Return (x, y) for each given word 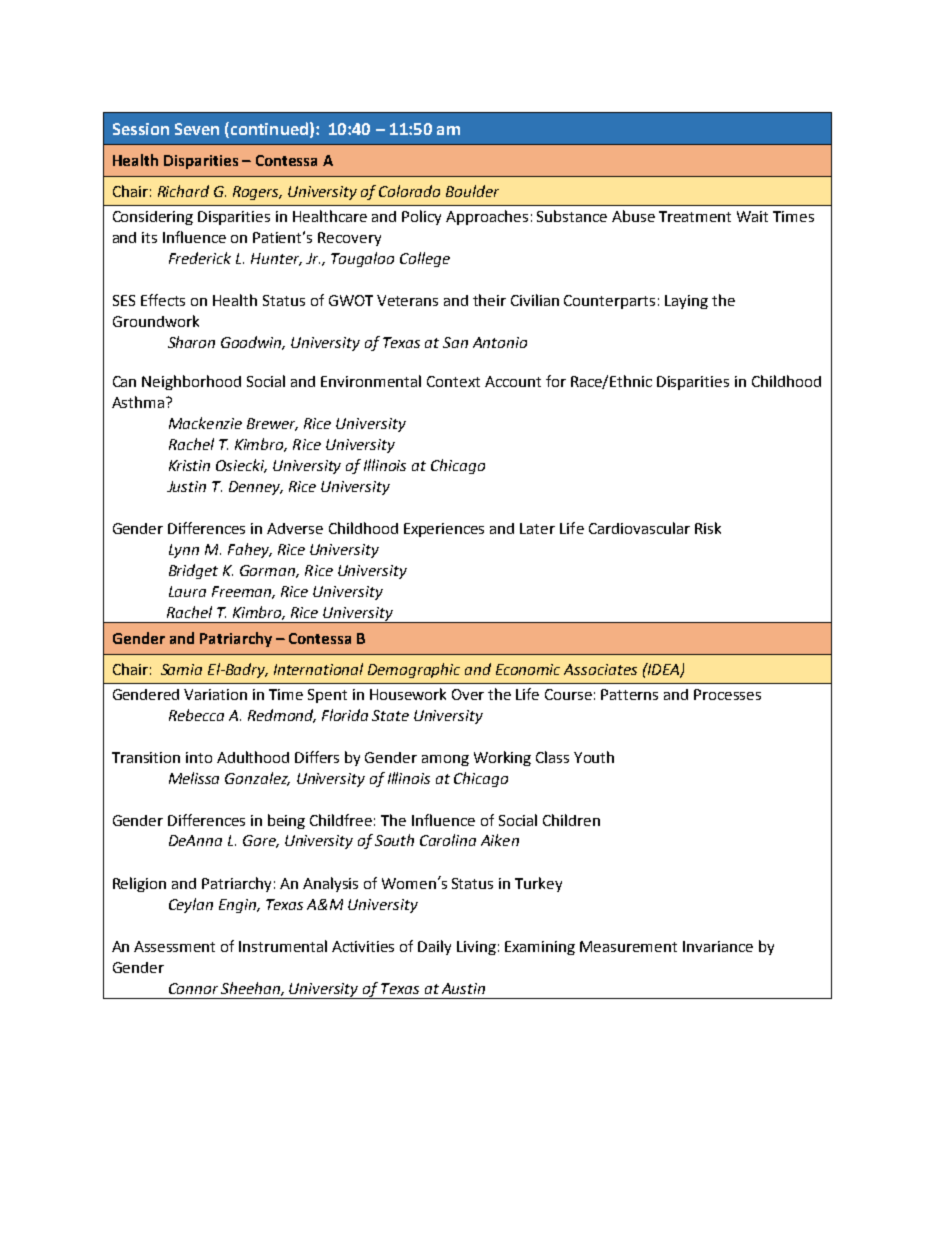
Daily (434, 947)
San (455, 342)
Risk (708, 528)
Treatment (695, 216)
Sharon (191, 342)
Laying (686, 302)
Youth (594, 757)
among (445, 760)
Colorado (409, 191)
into (199, 757)
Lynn (184, 551)
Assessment (174, 946)
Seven (197, 129)
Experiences (444, 530)
